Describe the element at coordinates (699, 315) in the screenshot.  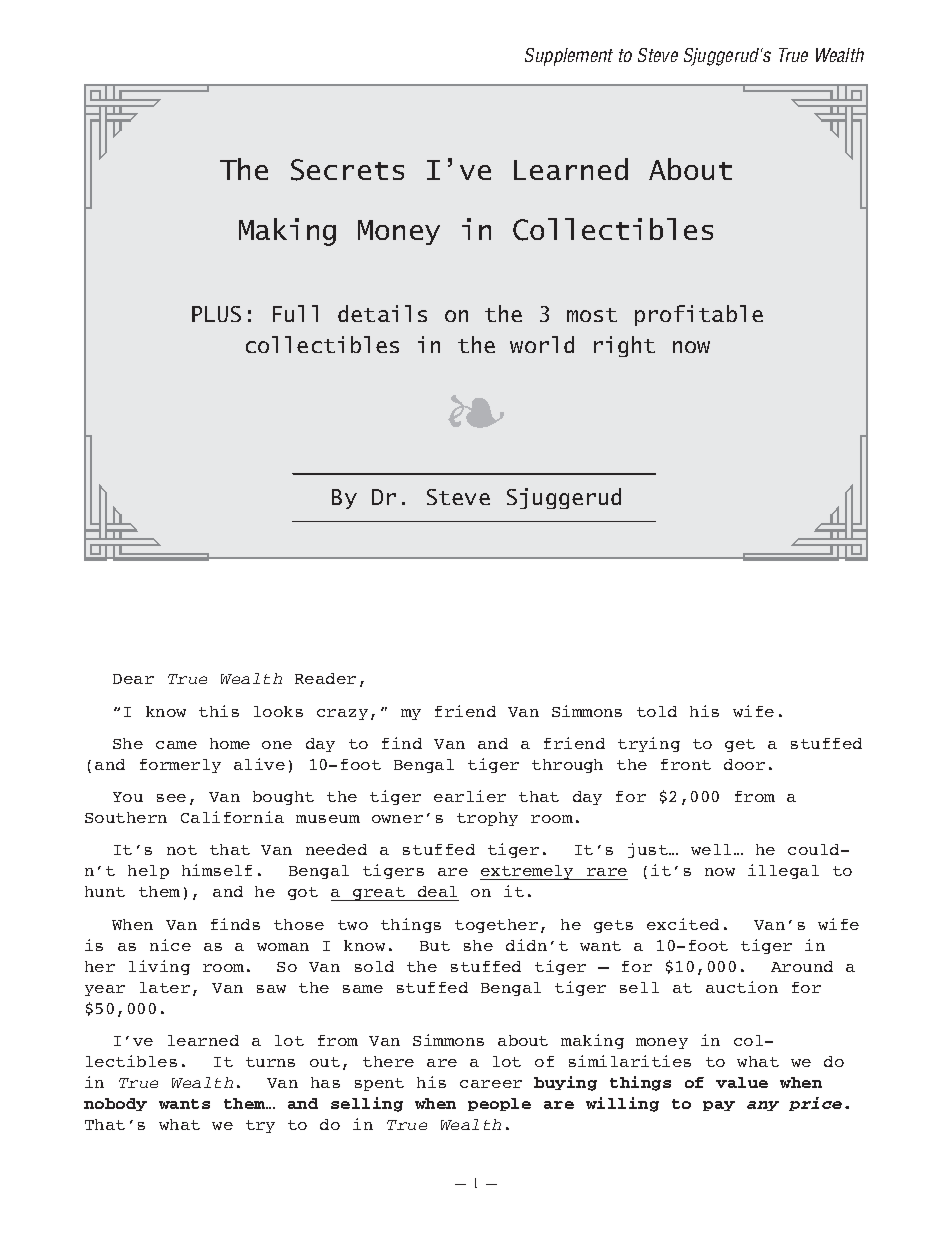
I see `profitable` at that location.
